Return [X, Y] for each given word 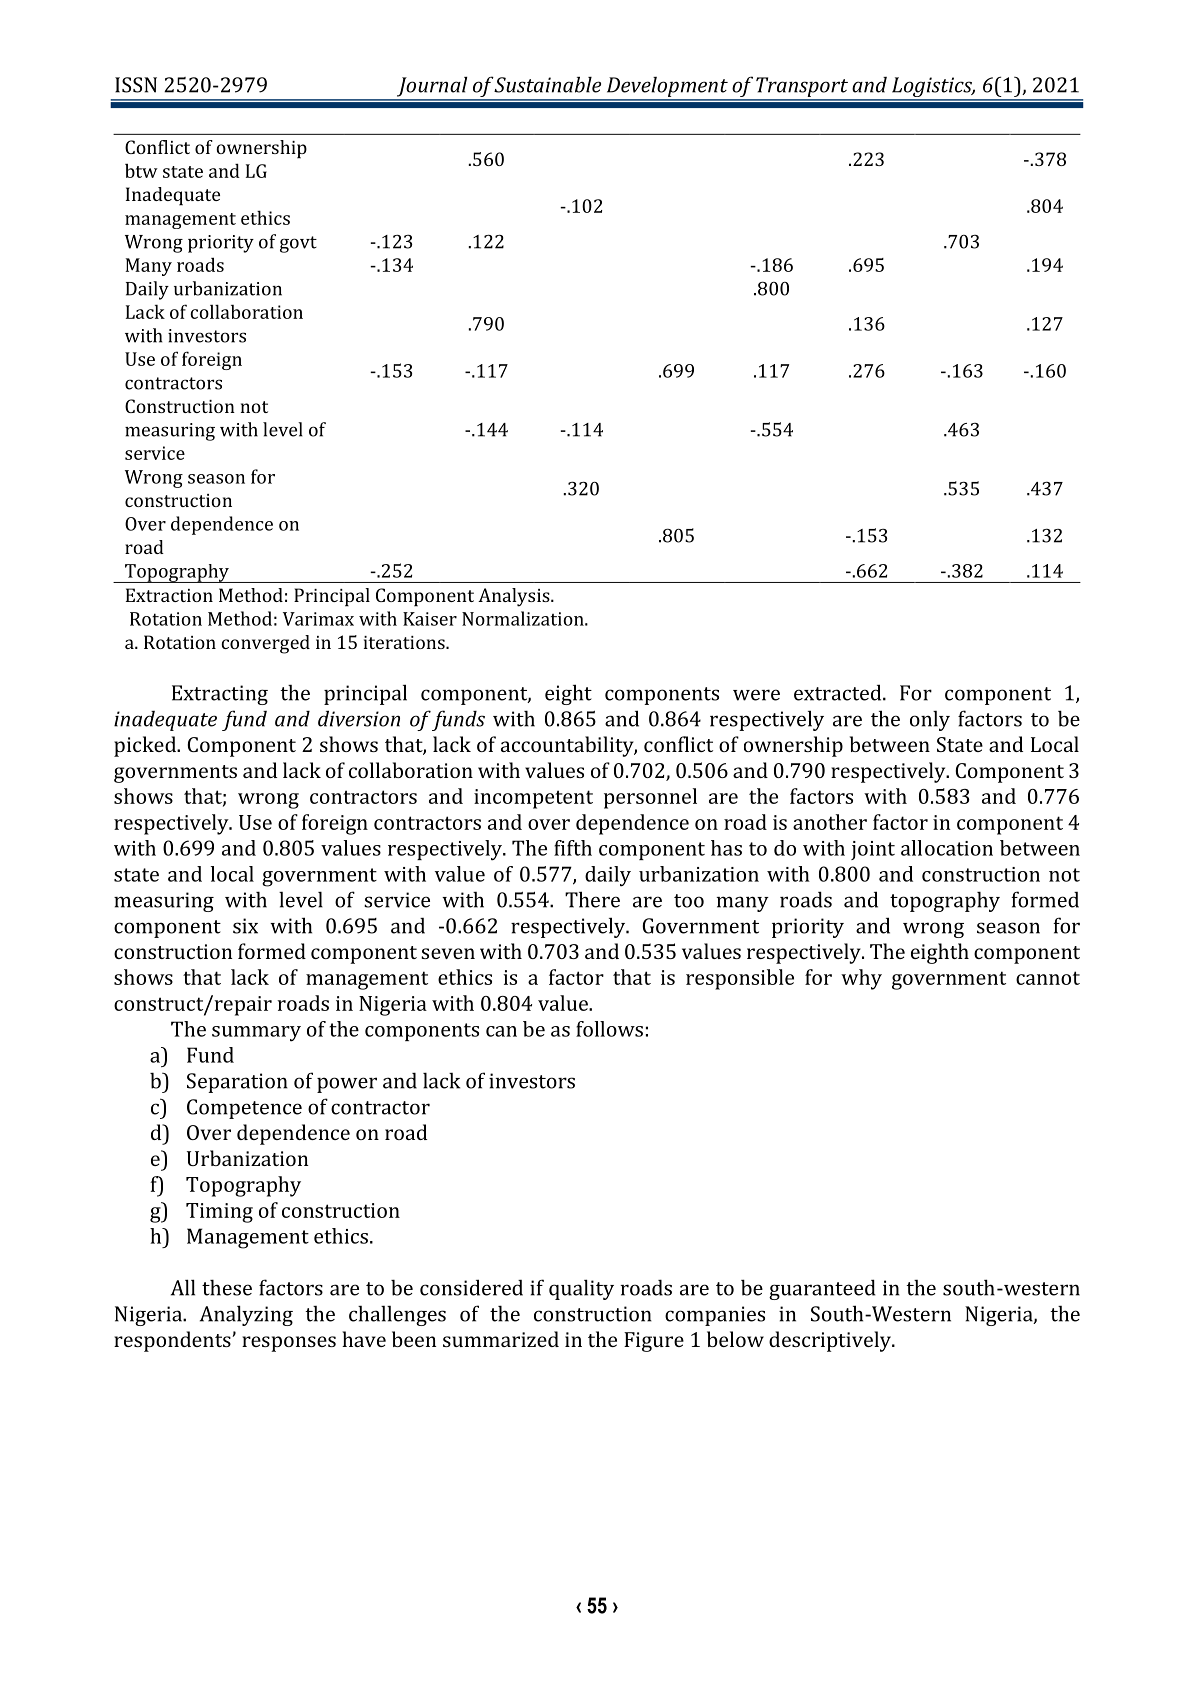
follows [609, 1029]
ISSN [136, 85]
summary [256, 1034]
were [756, 695]
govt [298, 244]
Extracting [220, 695]
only [930, 720]
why [861, 979]
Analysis [515, 597]
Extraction [169, 595]
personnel [650, 798]
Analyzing [246, 1315]
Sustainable [547, 84]
